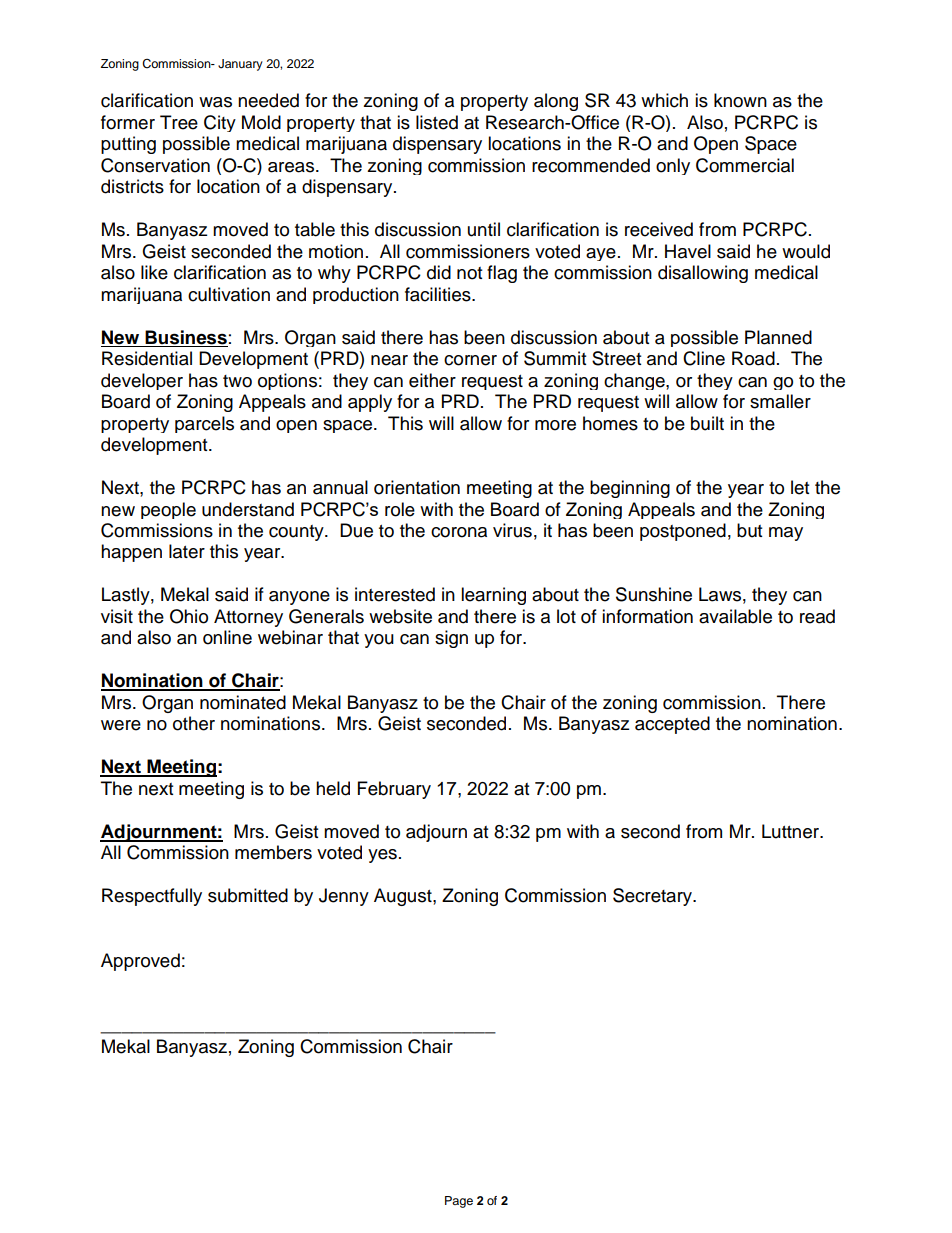 Image resolution: width=952 pixels, height=1233 pixels. What do you see at coordinates (404, 897) in the document?
I see `August` at bounding box center [404, 897].
